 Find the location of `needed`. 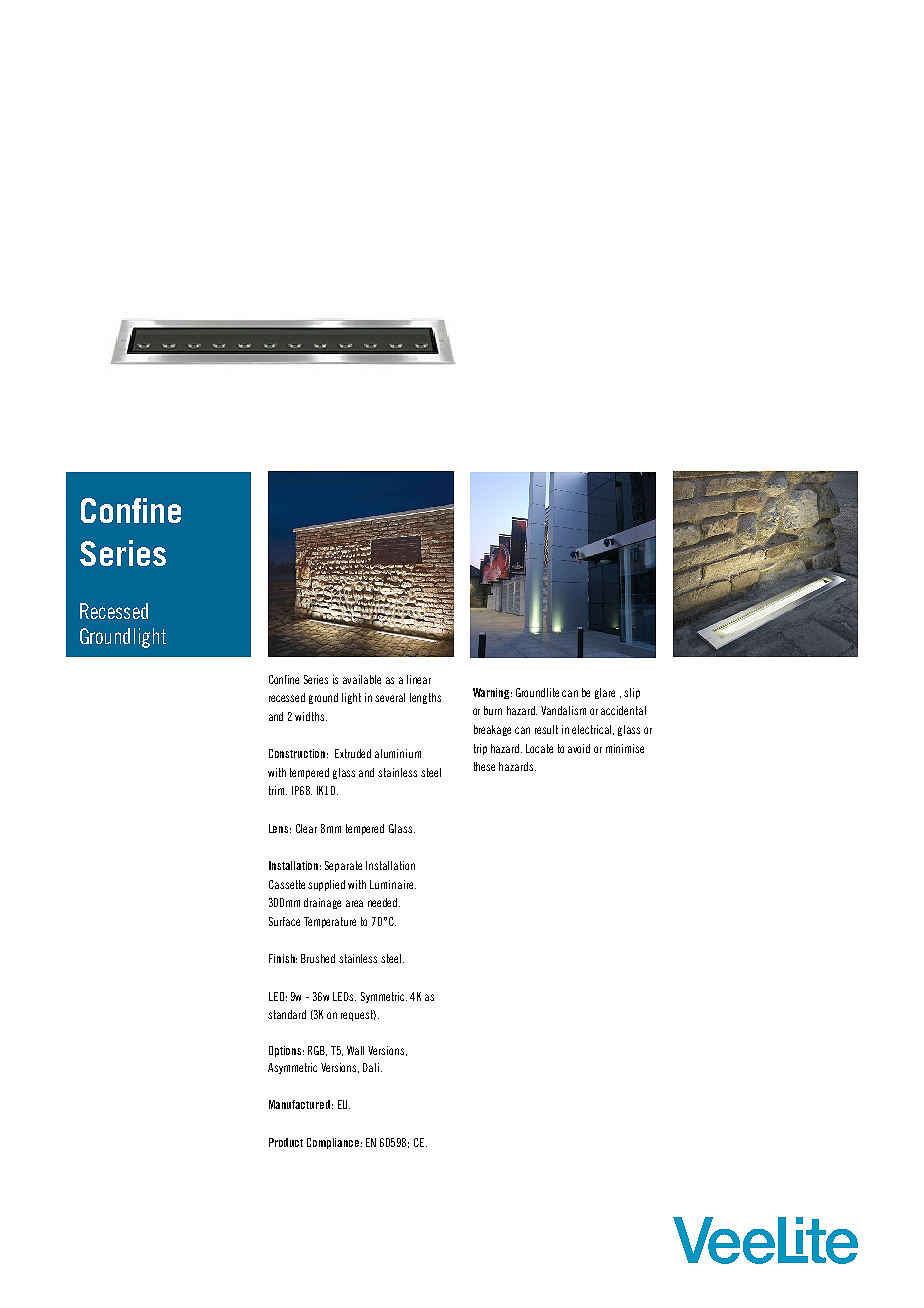

needed is located at coordinates (384, 902).
